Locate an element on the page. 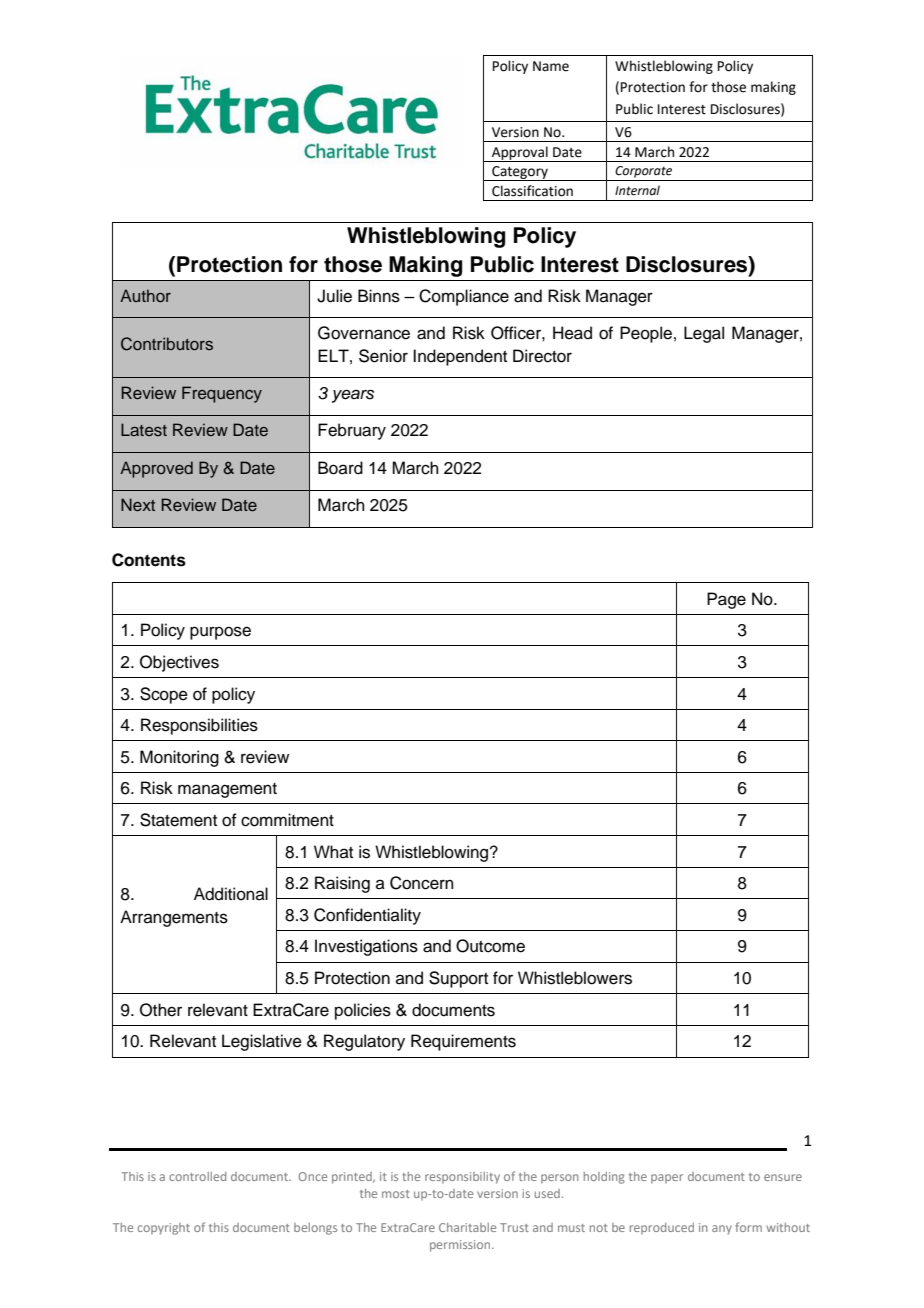 Image resolution: width=924 pixels, height=1308 pixels. controlled is located at coordinates (197, 1176).
